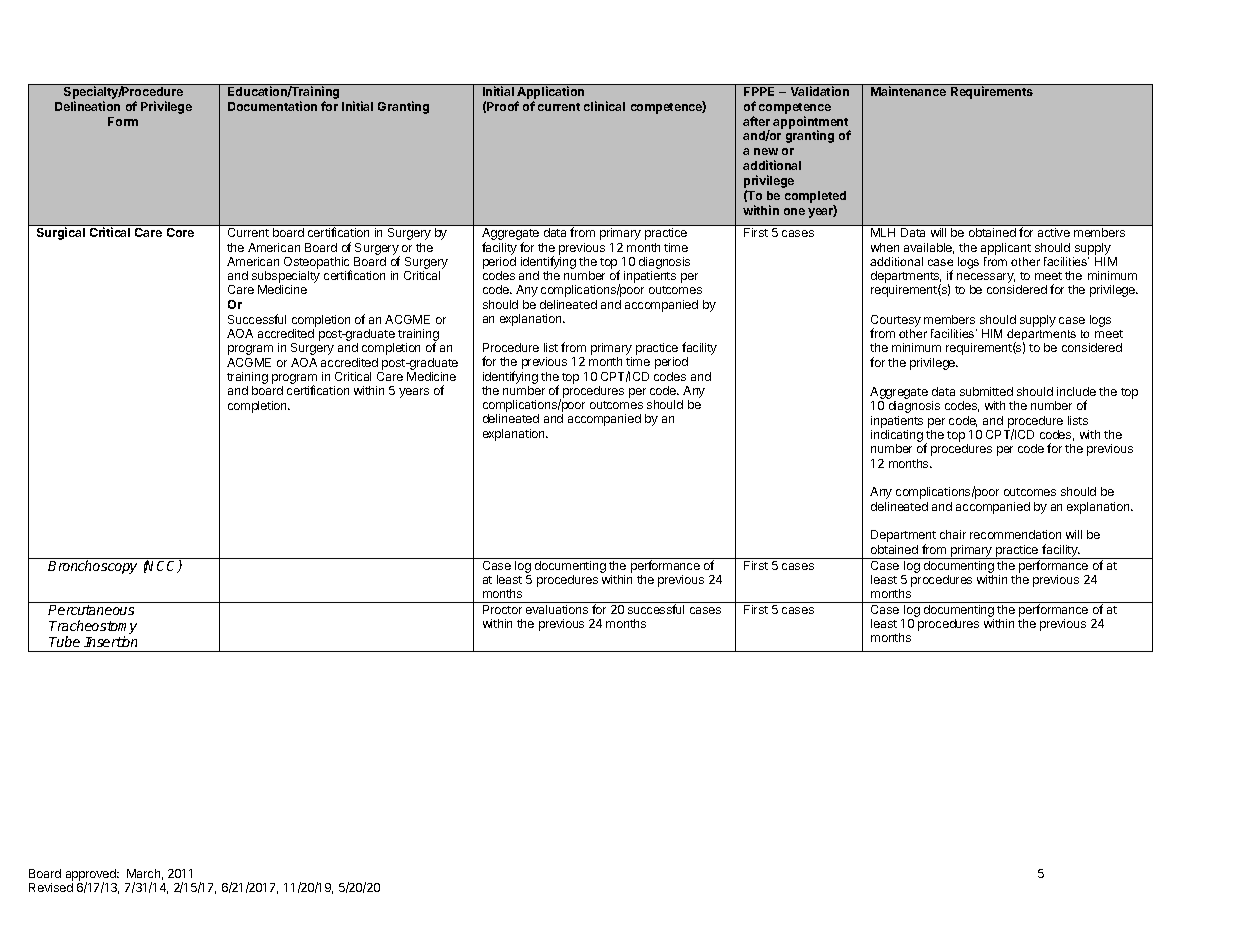  What do you see at coordinates (604, 106) in the image?
I see `clinical` at bounding box center [604, 106].
